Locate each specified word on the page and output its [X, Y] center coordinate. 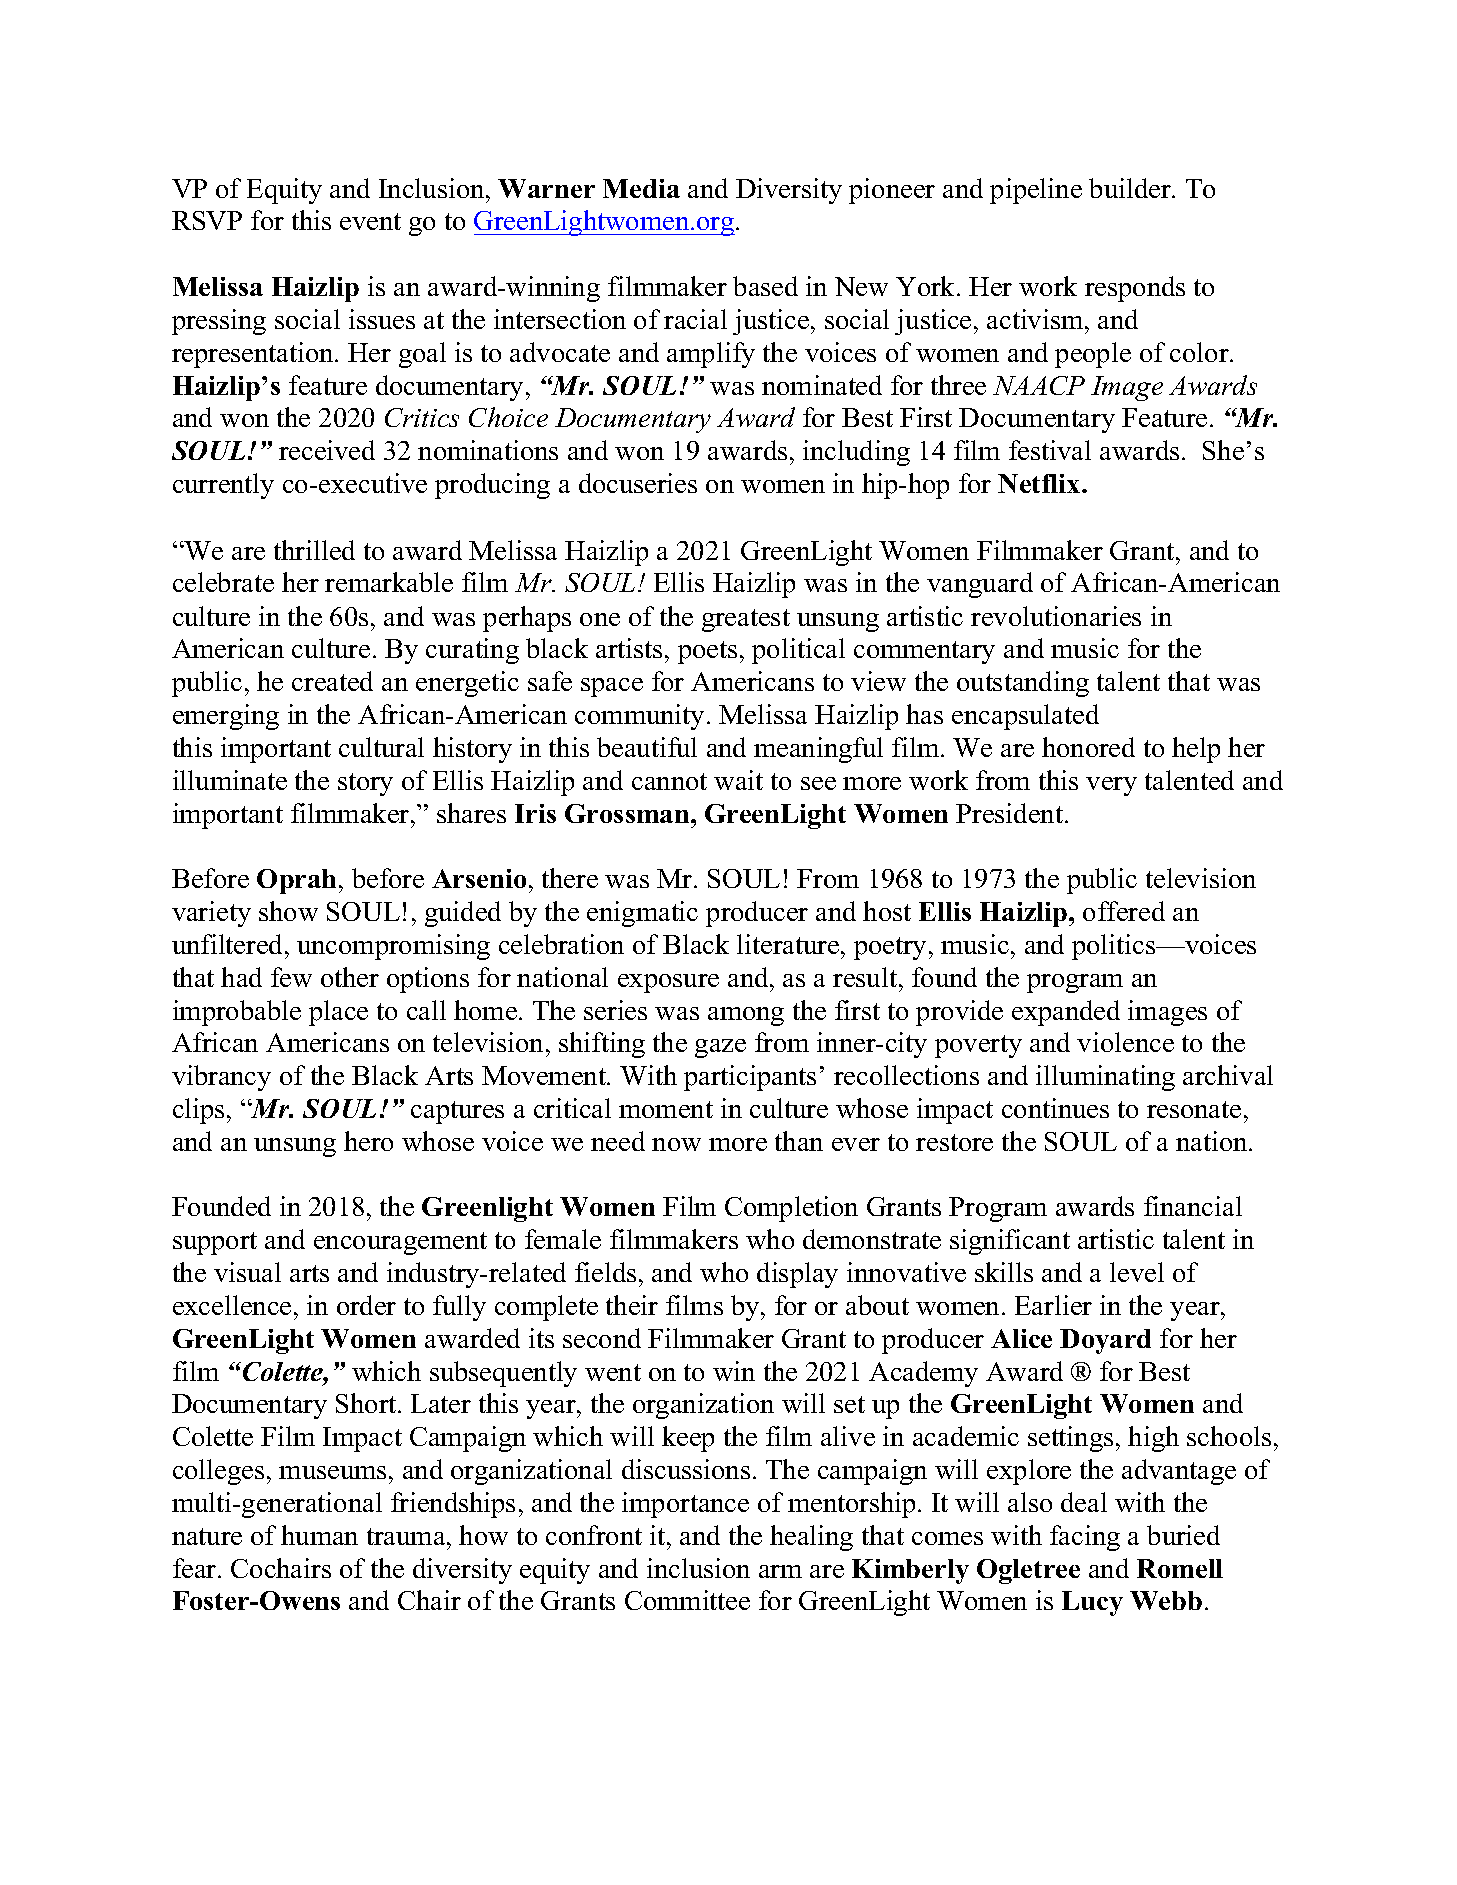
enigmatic [642, 914]
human [319, 1535]
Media [641, 188]
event [370, 221]
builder [1131, 188]
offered [1124, 911]
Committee [687, 1600]
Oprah [296, 881]
